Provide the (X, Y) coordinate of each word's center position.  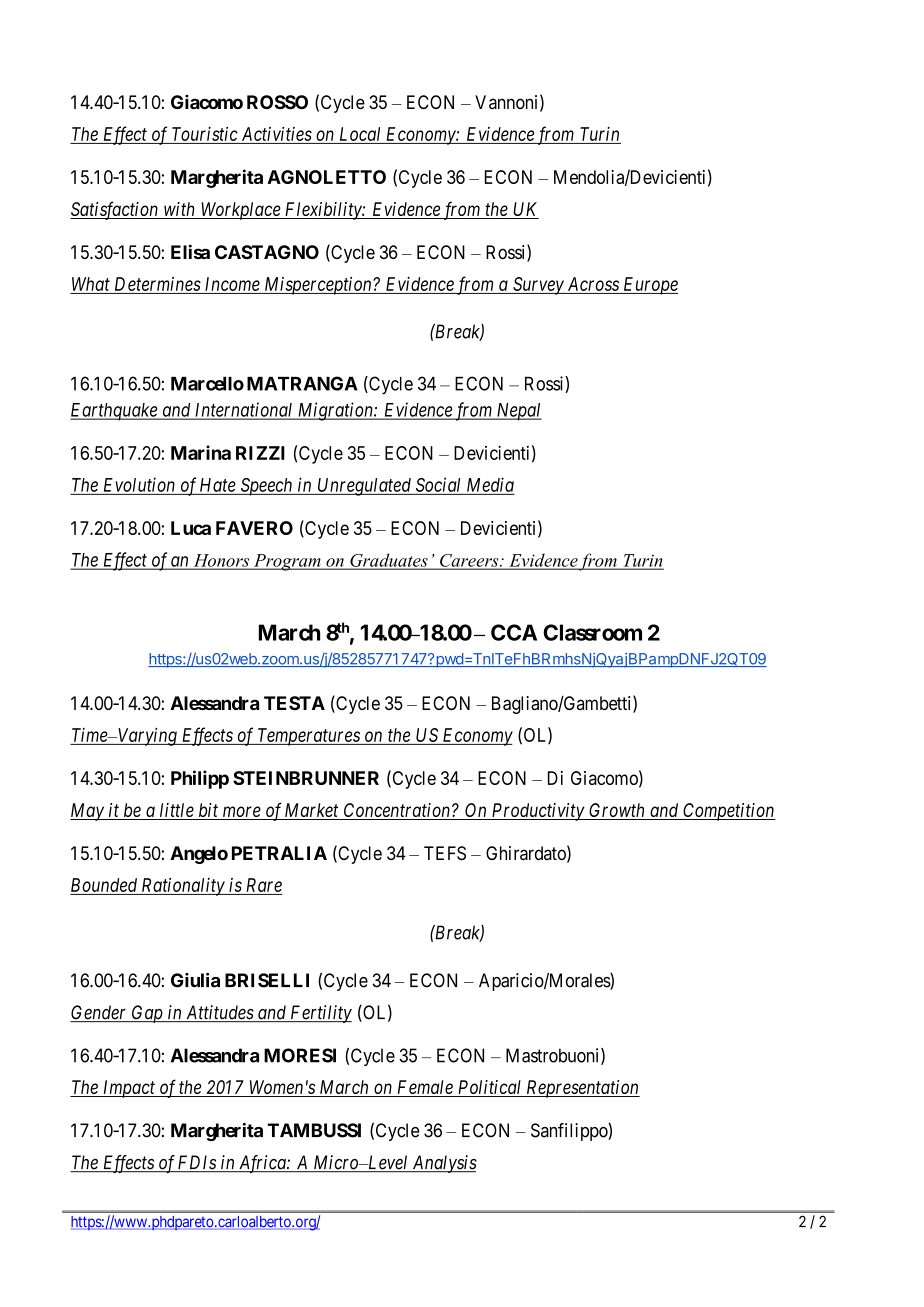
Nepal (518, 412)
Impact (129, 1089)
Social (438, 484)
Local (360, 134)
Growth (617, 811)
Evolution (139, 484)
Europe (649, 286)
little (177, 811)
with (179, 210)
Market (312, 811)
